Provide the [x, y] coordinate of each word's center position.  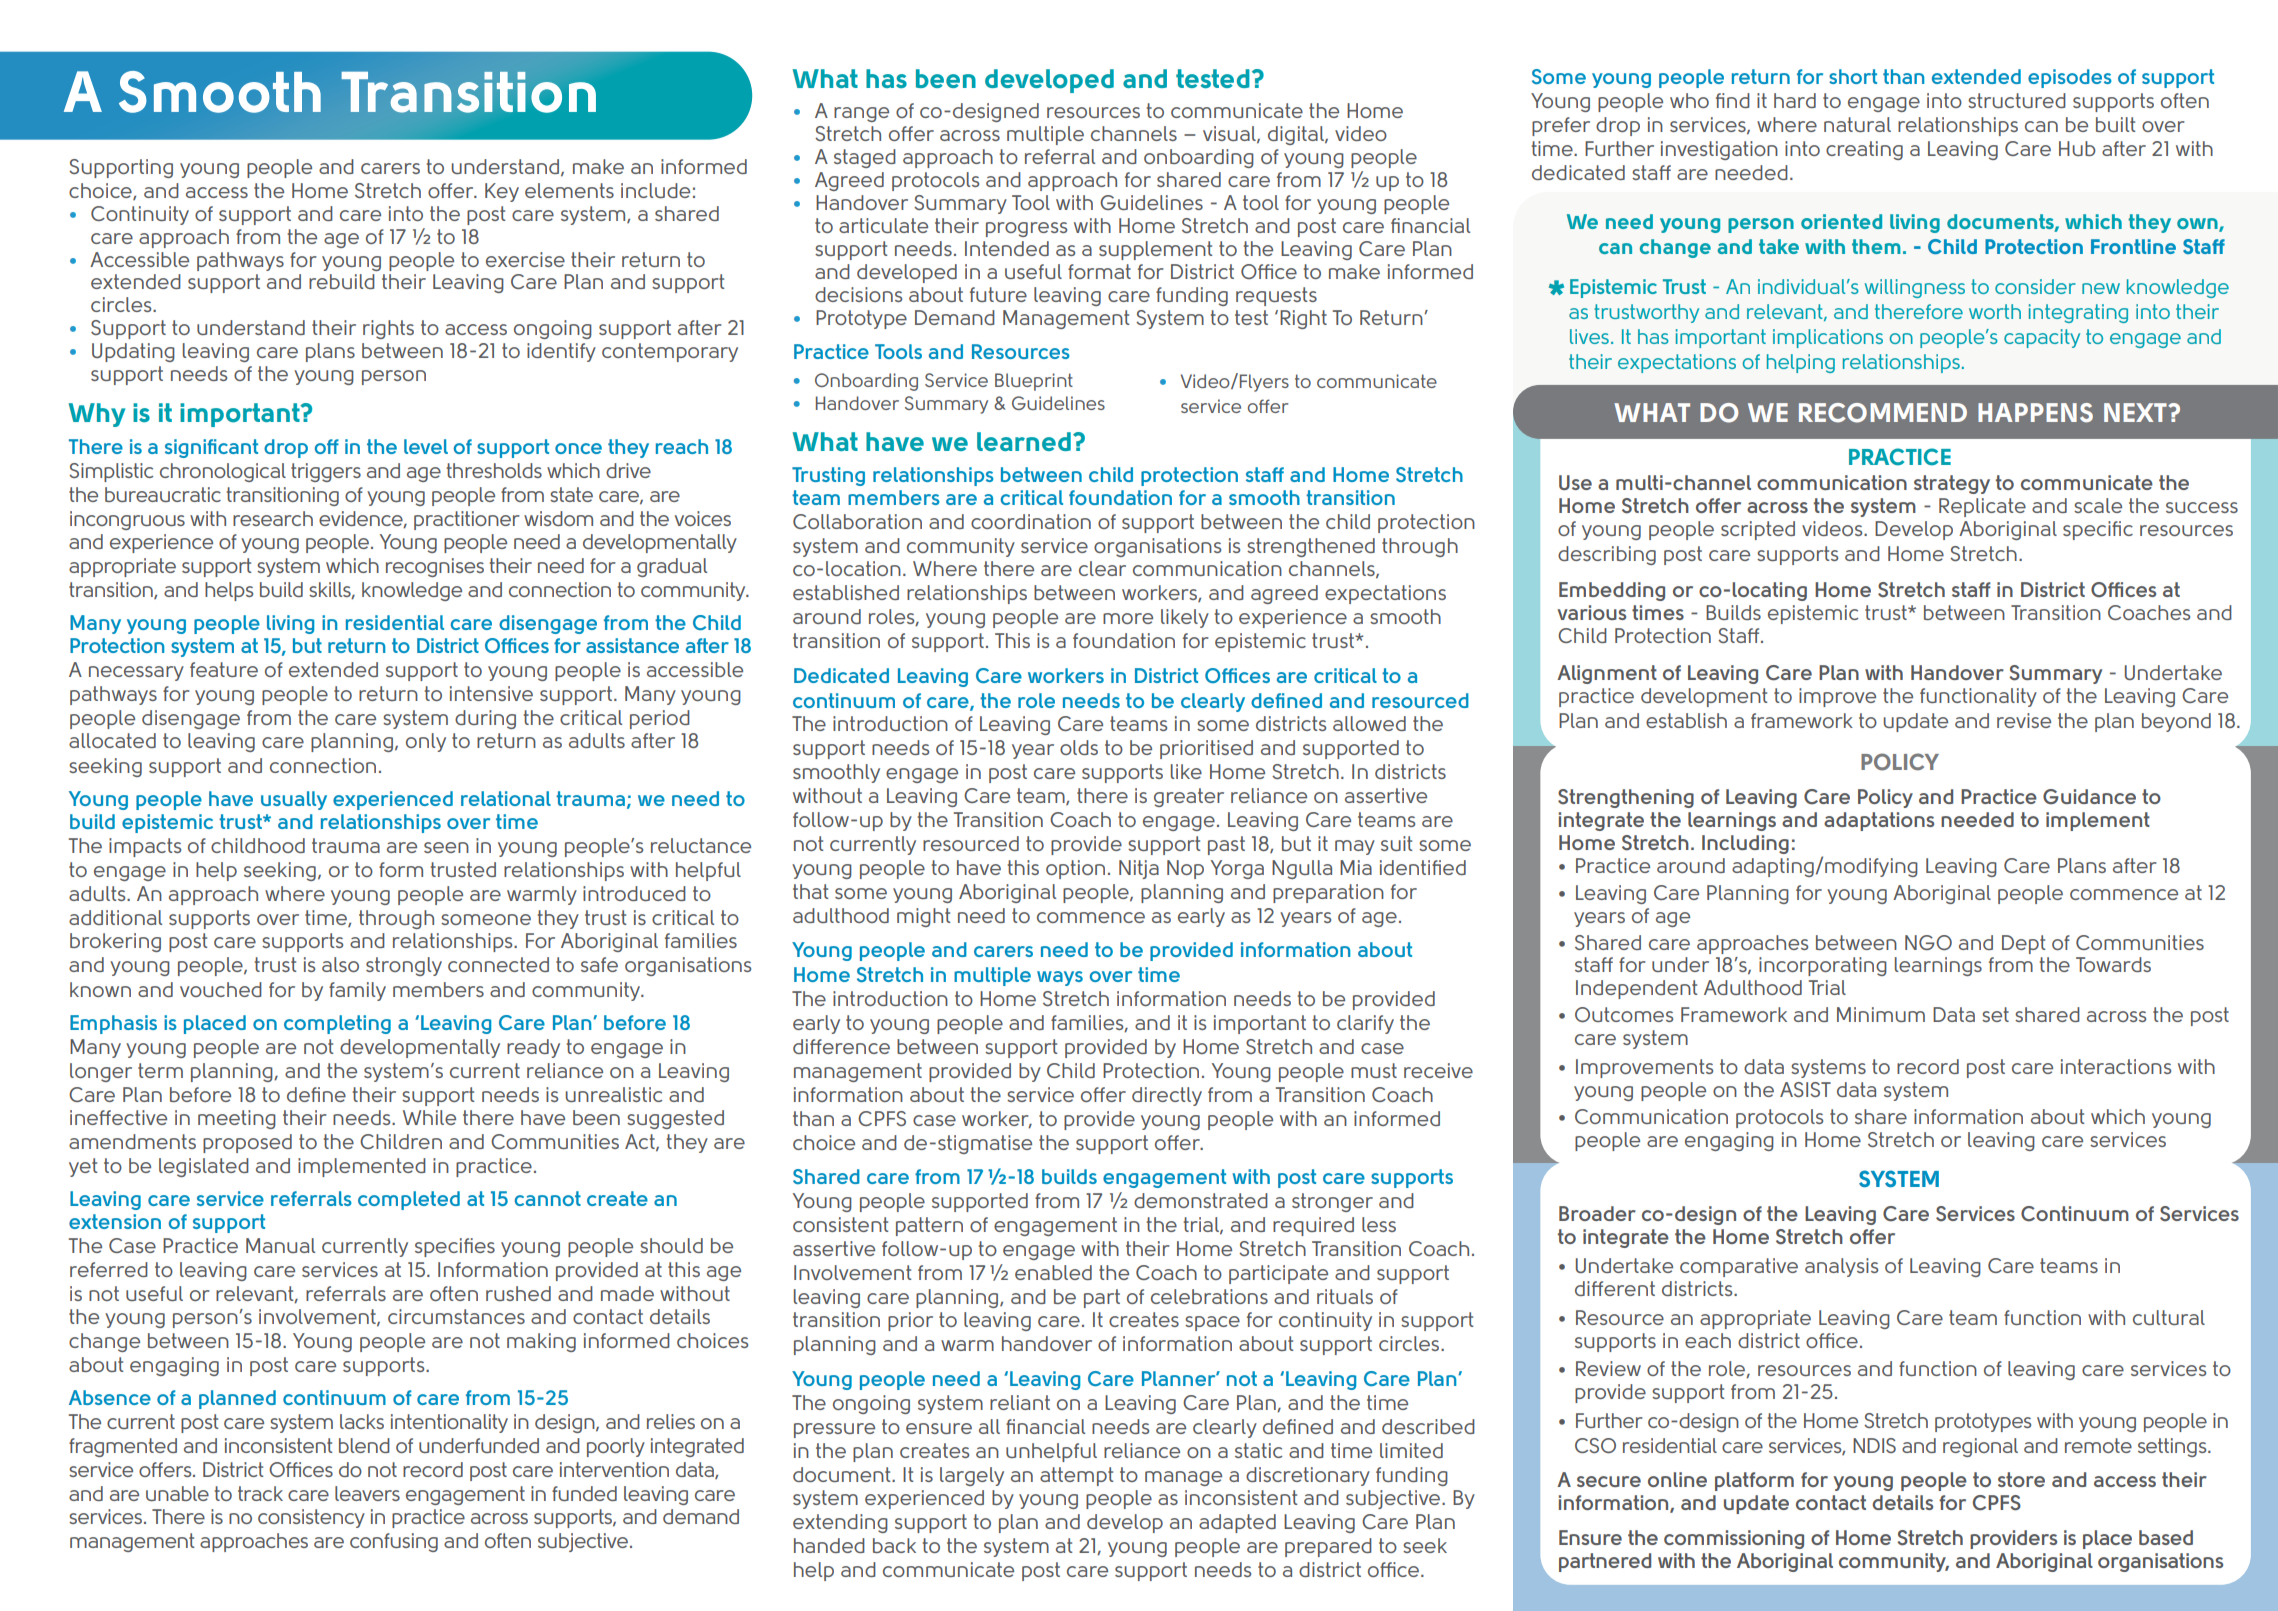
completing [337, 1024]
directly [1167, 1096]
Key [502, 192]
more [1128, 618]
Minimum [1881, 1014]
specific [2098, 530]
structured [2017, 100]
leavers [367, 1493]
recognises [435, 567]
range [861, 114]
